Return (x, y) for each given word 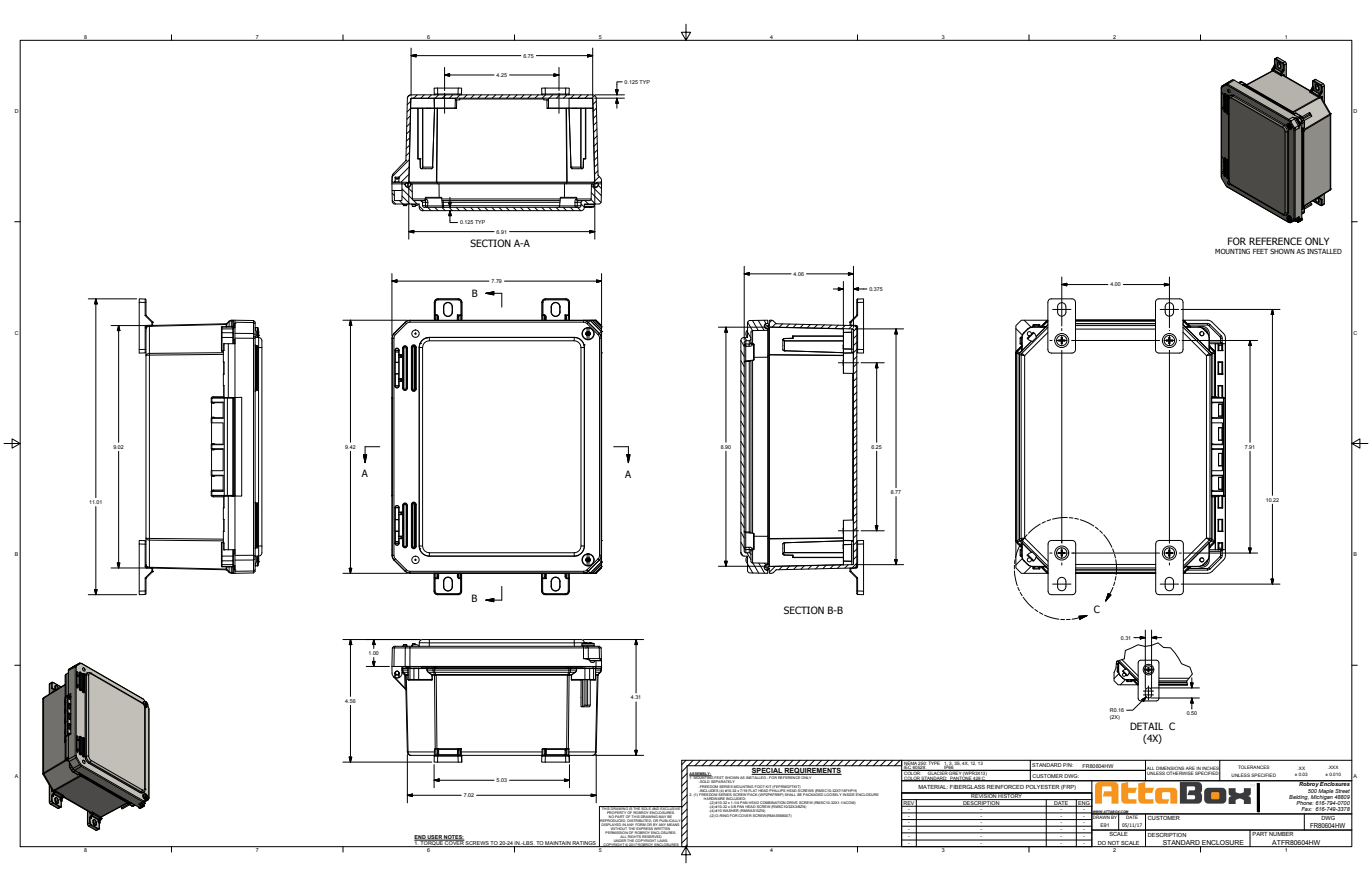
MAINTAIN (558, 844)
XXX (1333, 767)
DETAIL (1146, 726)
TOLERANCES (1253, 767)
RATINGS (584, 844)
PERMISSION (617, 832)
